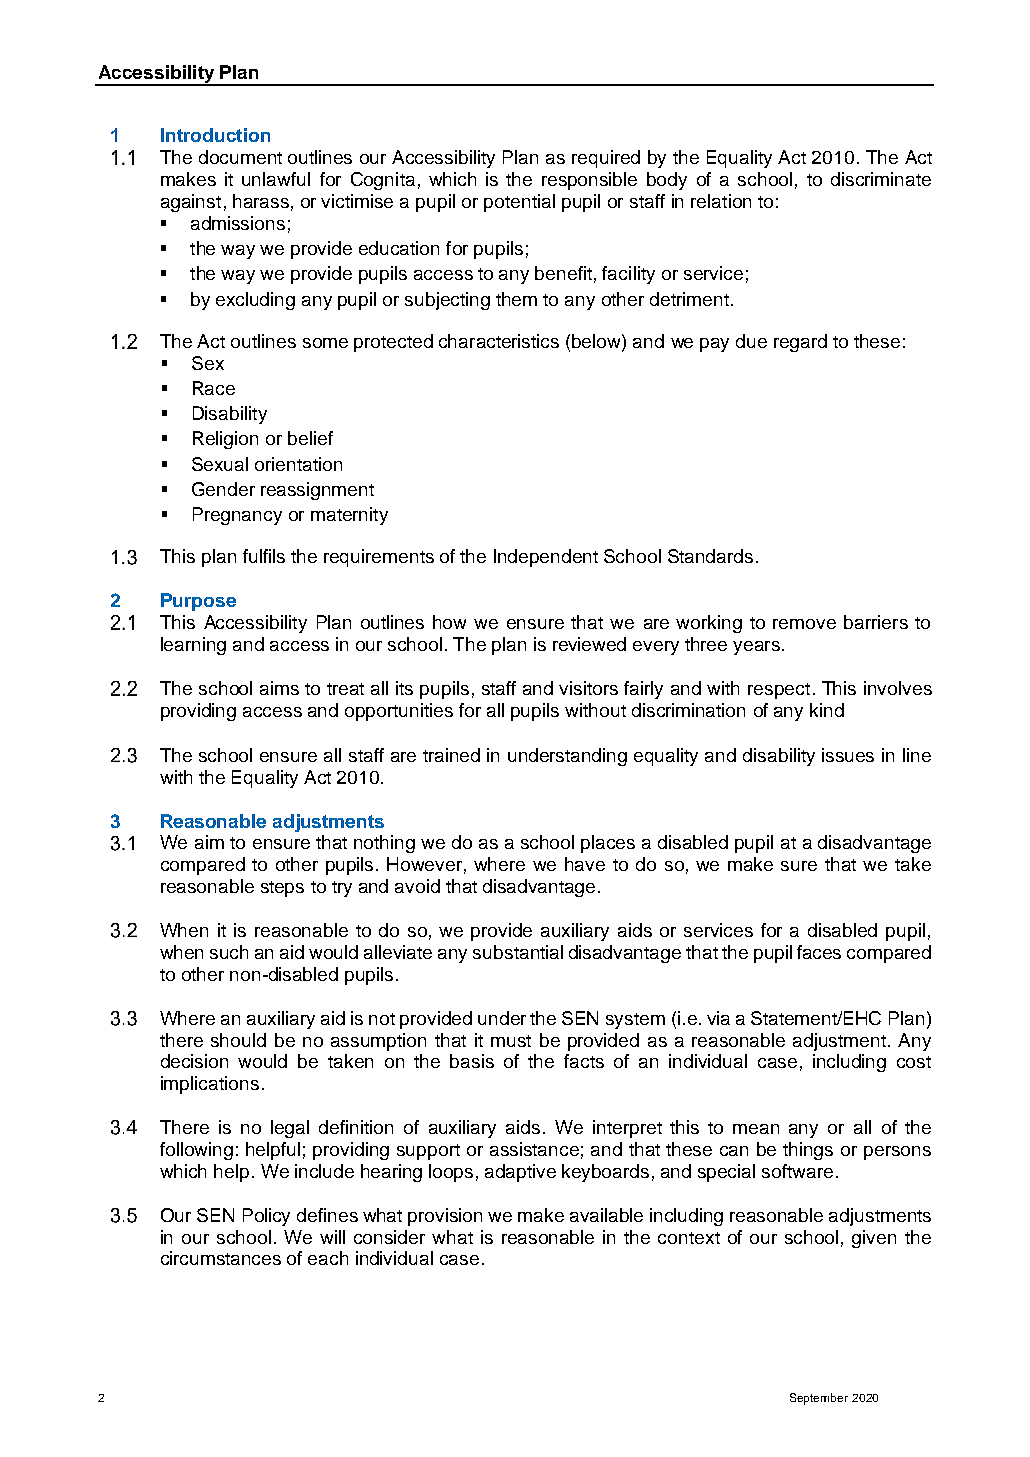 This image has height=1457, width=1030. Describe the element at coordinates (546, 558) in the image. I see `Independent` at that location.
